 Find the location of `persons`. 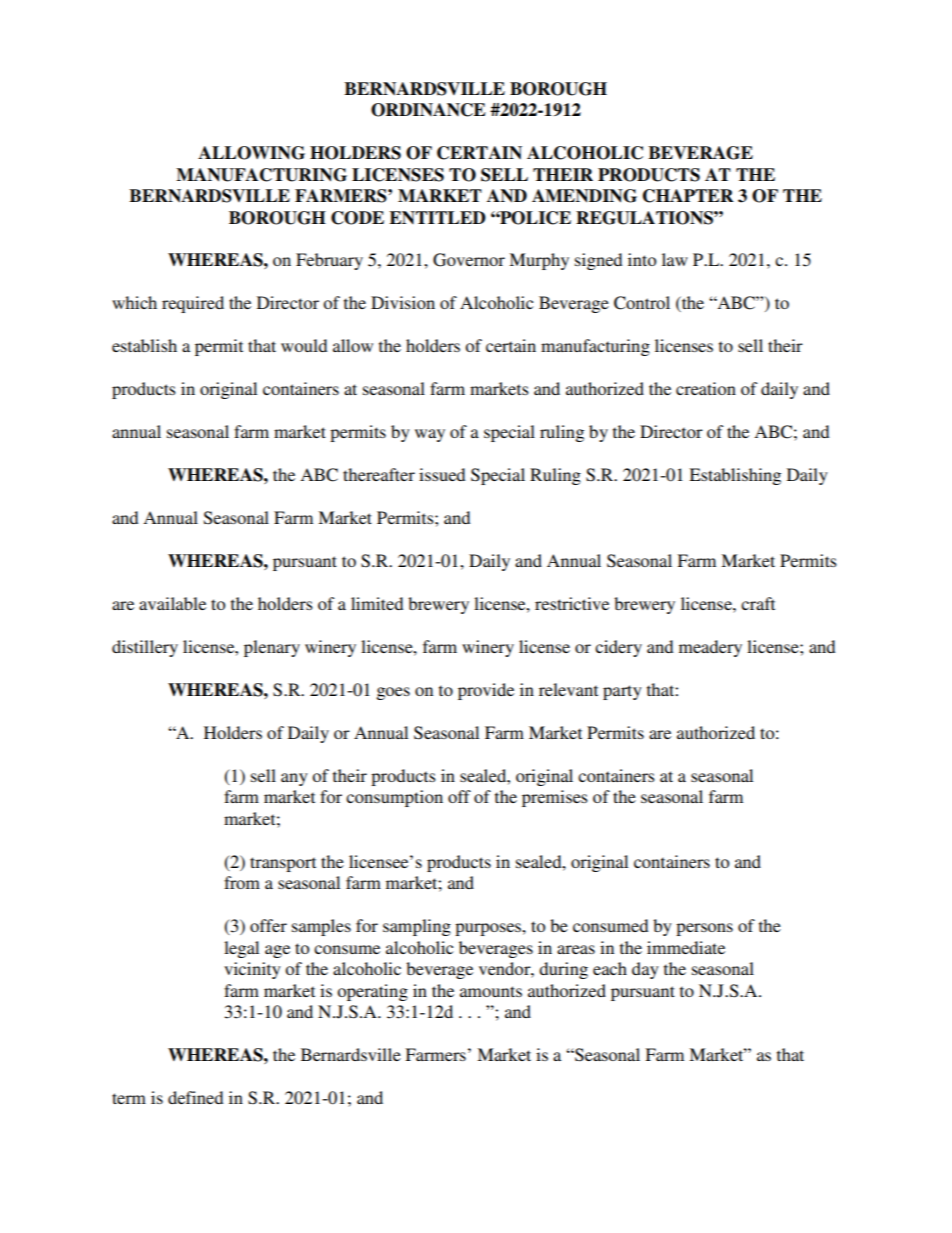

persons is located at coordinates (704, 929).
